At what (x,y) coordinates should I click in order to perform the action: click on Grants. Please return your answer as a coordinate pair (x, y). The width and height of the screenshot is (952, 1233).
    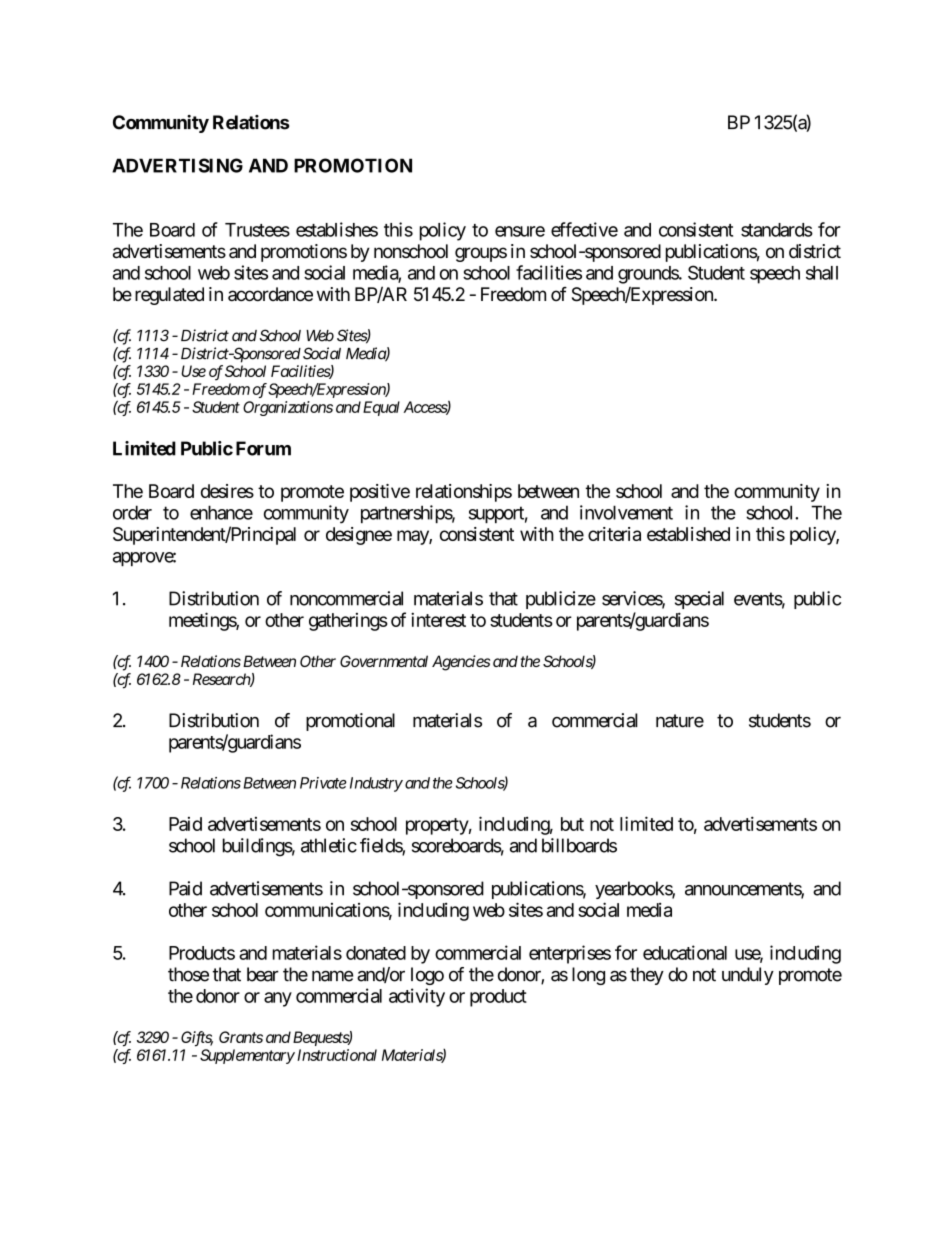
    Looking at the image, I should click on (241, 1037).
